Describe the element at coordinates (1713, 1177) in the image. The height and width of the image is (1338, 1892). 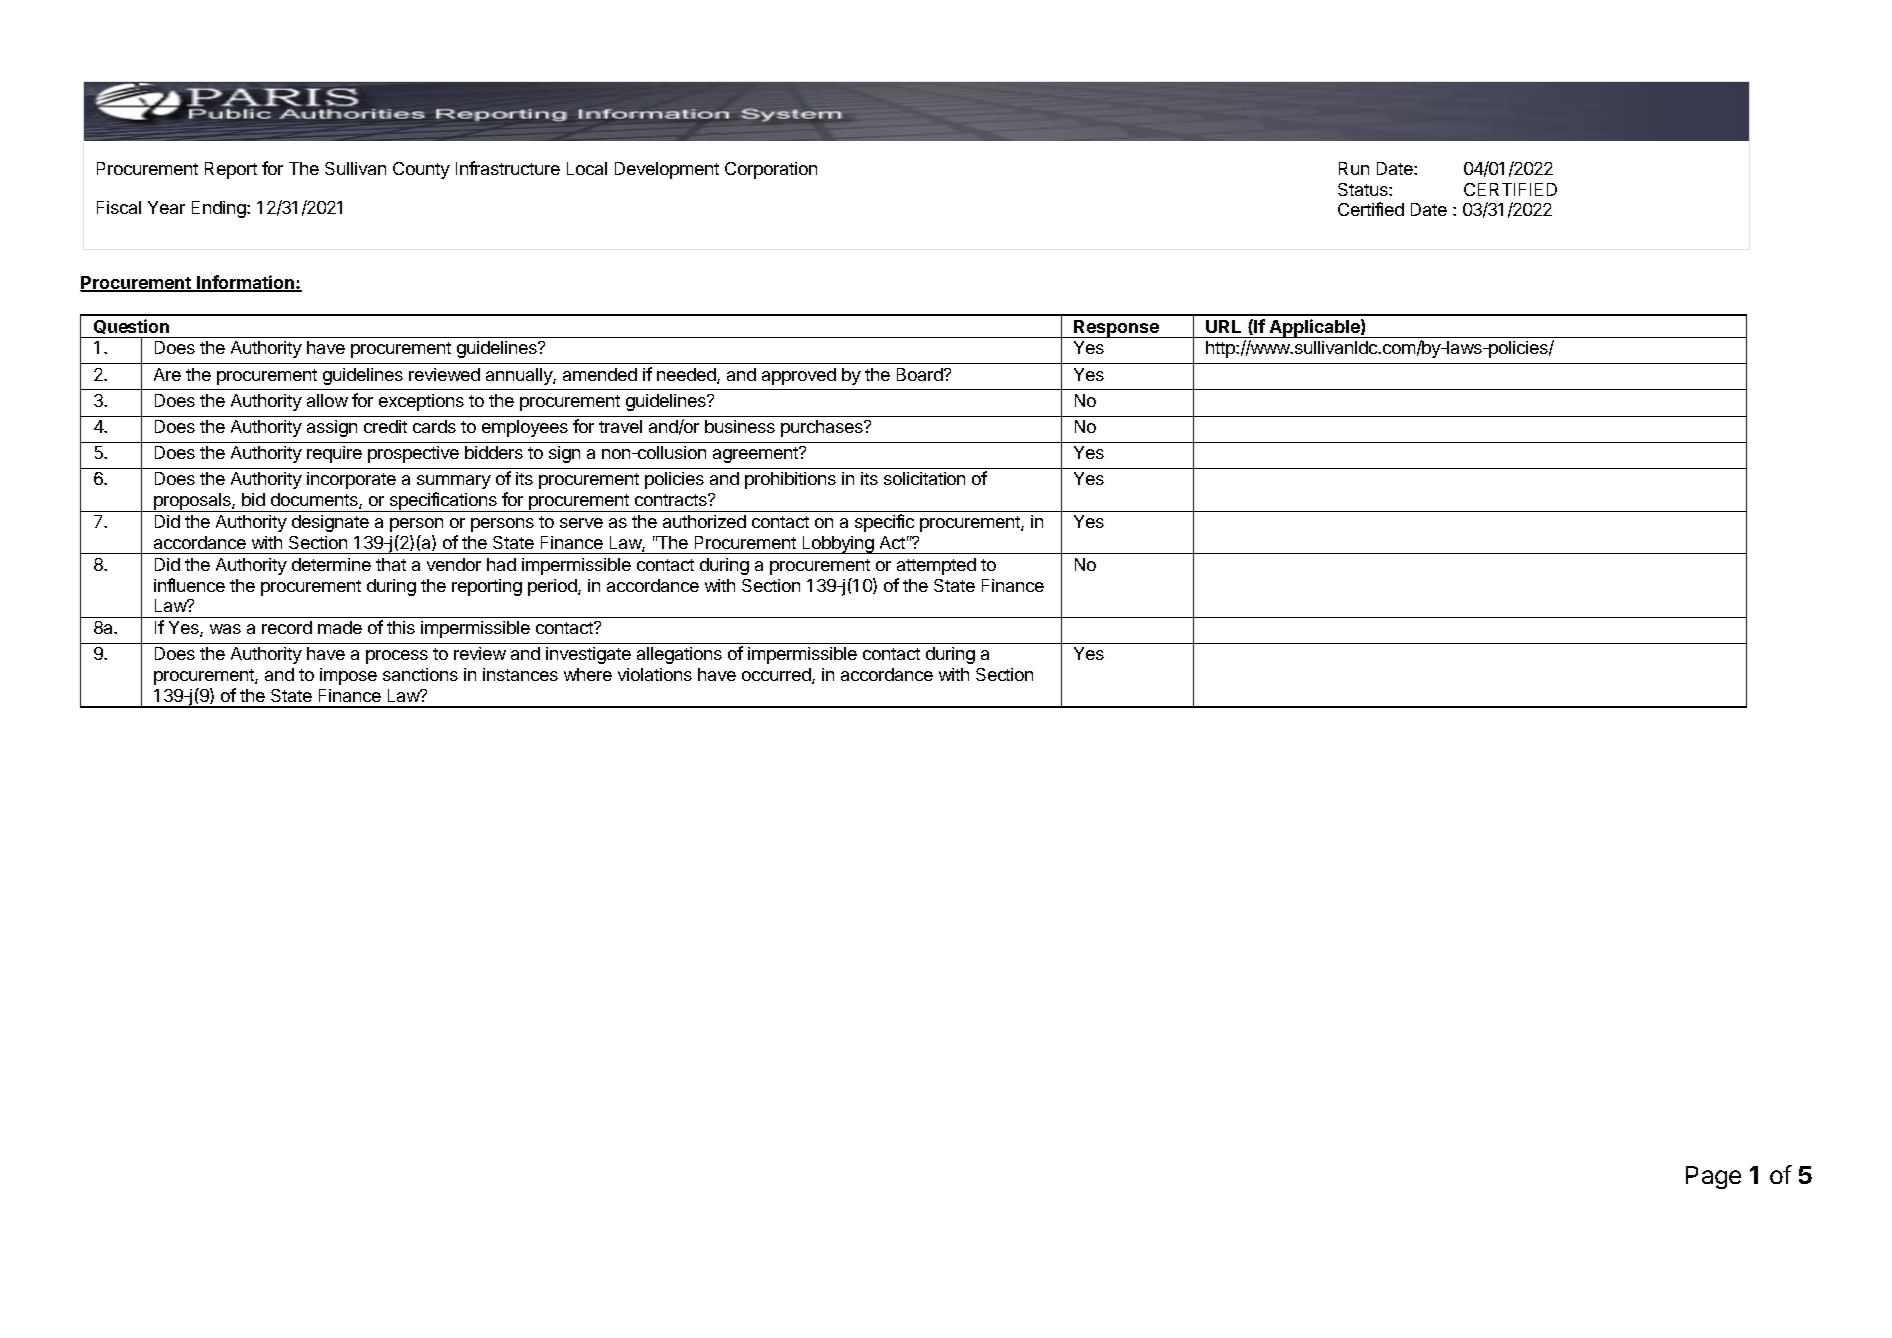
I see `Page` at that location.
